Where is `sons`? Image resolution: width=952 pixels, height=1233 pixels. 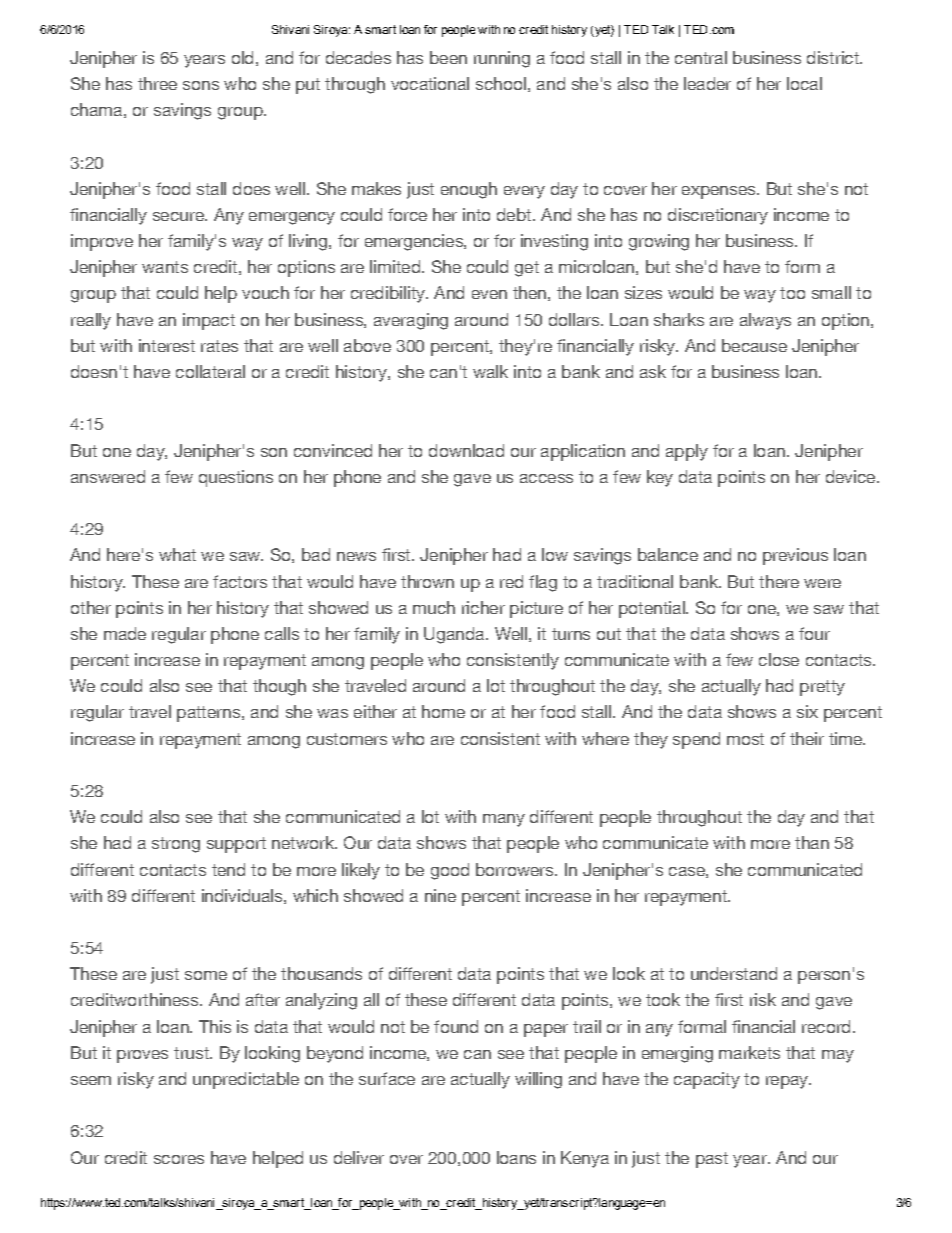
sons is located at coordinates (201, 85).
